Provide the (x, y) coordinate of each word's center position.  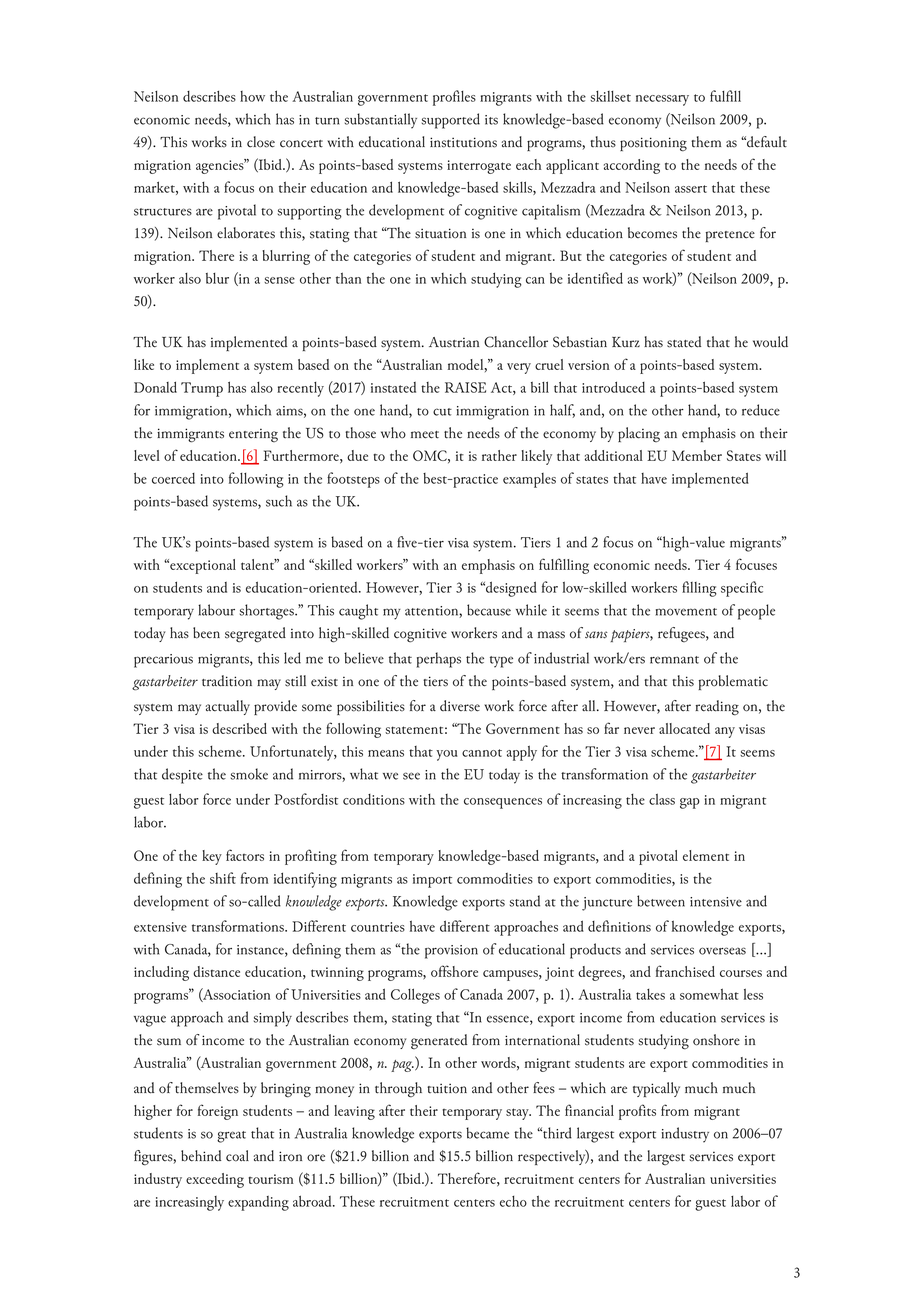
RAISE (465, 387)
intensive (716, 902)
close (261, 142)
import (432, 881)
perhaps (439, 660)
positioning (653, 144)
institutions (463, 142)
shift (223, 878)
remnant (674, 660)
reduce (761, 410)
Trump (202, 389)
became (487, 1133)
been (206, 633)
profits (637, 1112)
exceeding (215, 1180)
